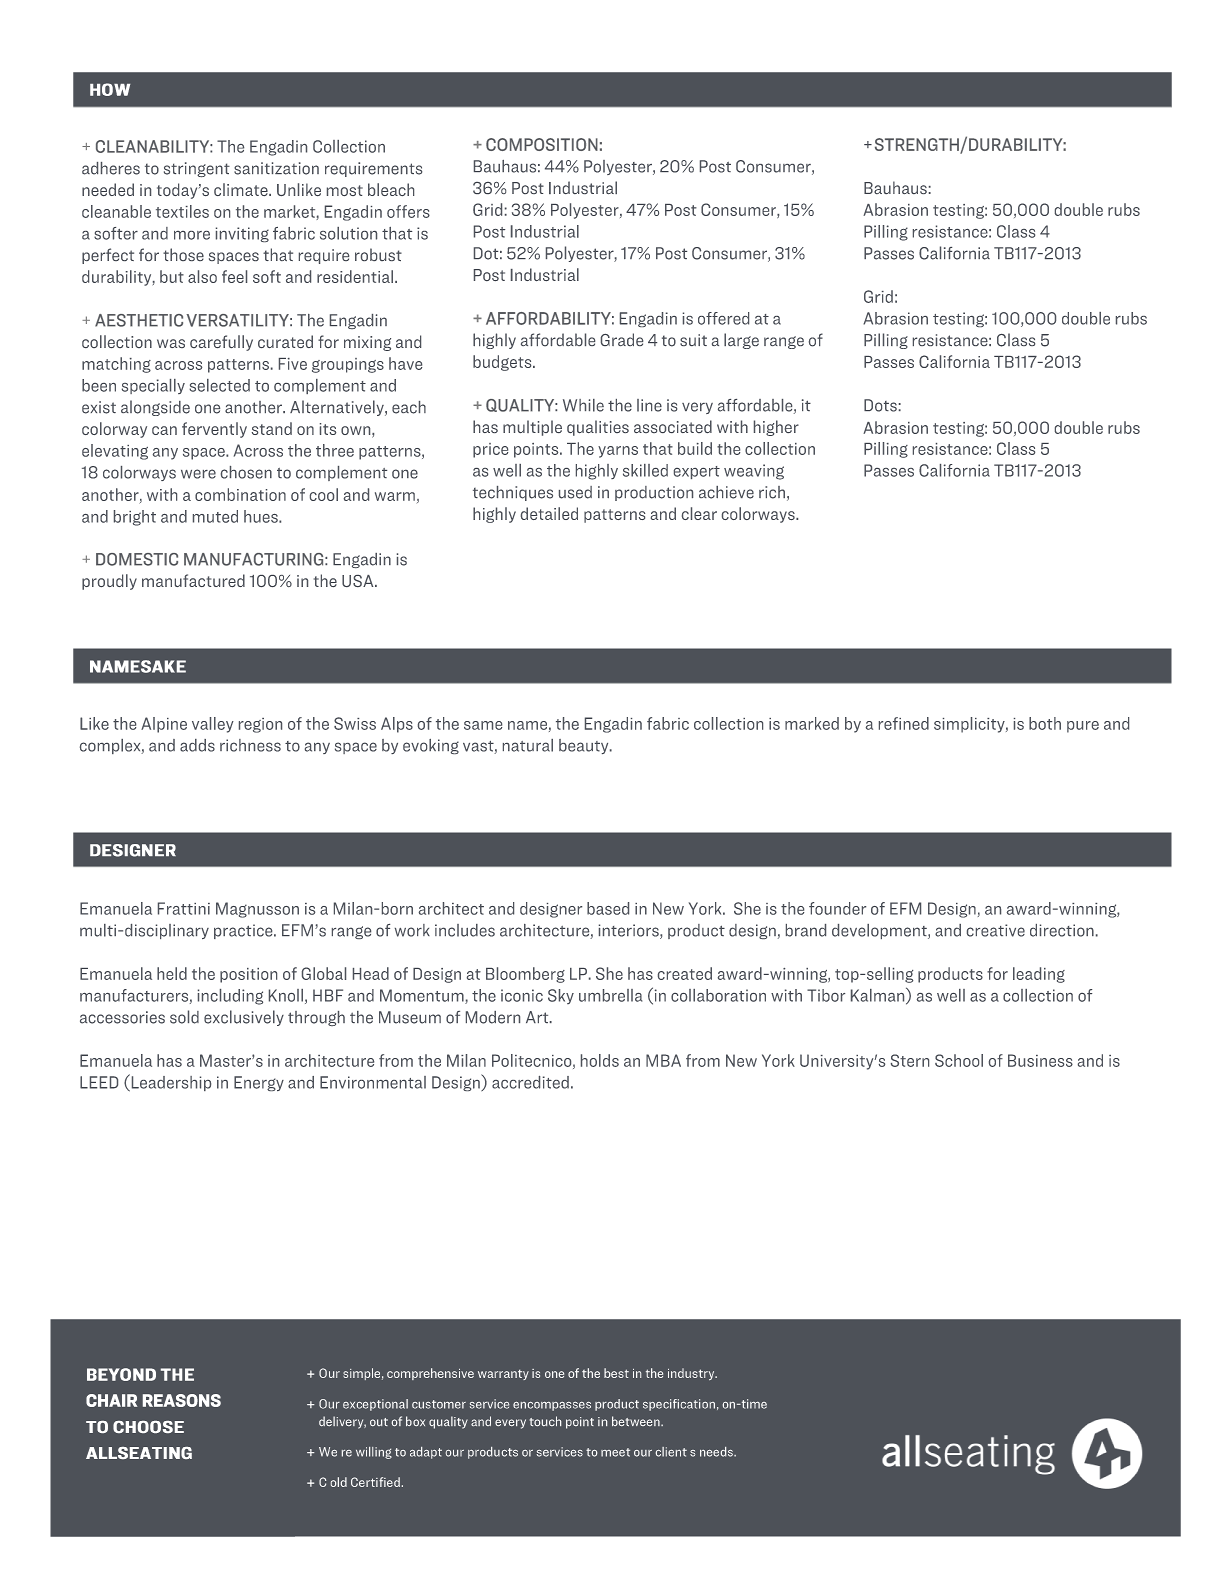 This page has height=1593, width=1231. What do you see at coordinates (585, 746) in the page?
I see `beauty` at bounding box center [585, 746].
